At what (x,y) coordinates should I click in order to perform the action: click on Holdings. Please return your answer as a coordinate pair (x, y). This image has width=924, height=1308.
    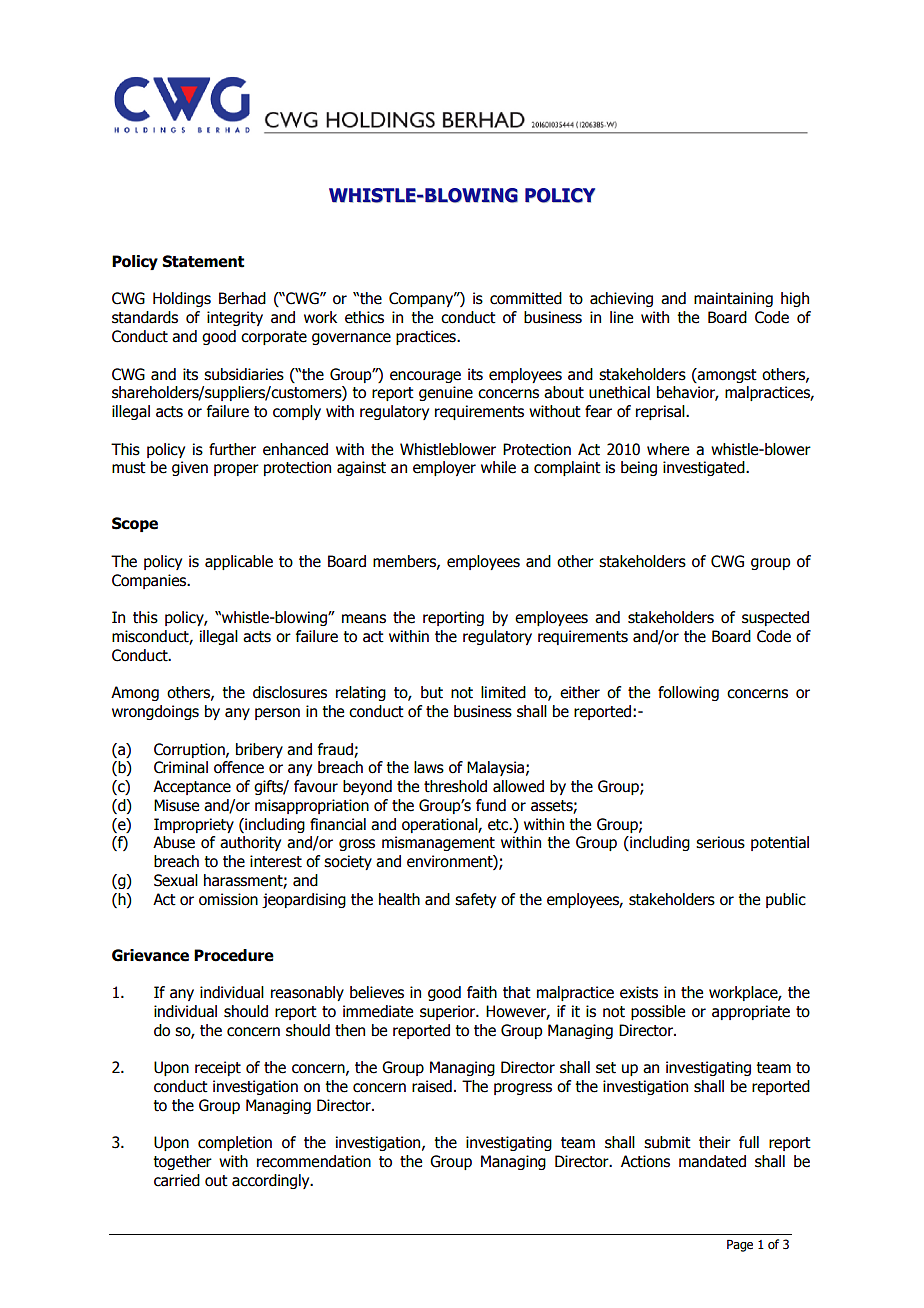
    Looking at the image, I should click on (182, 299).
